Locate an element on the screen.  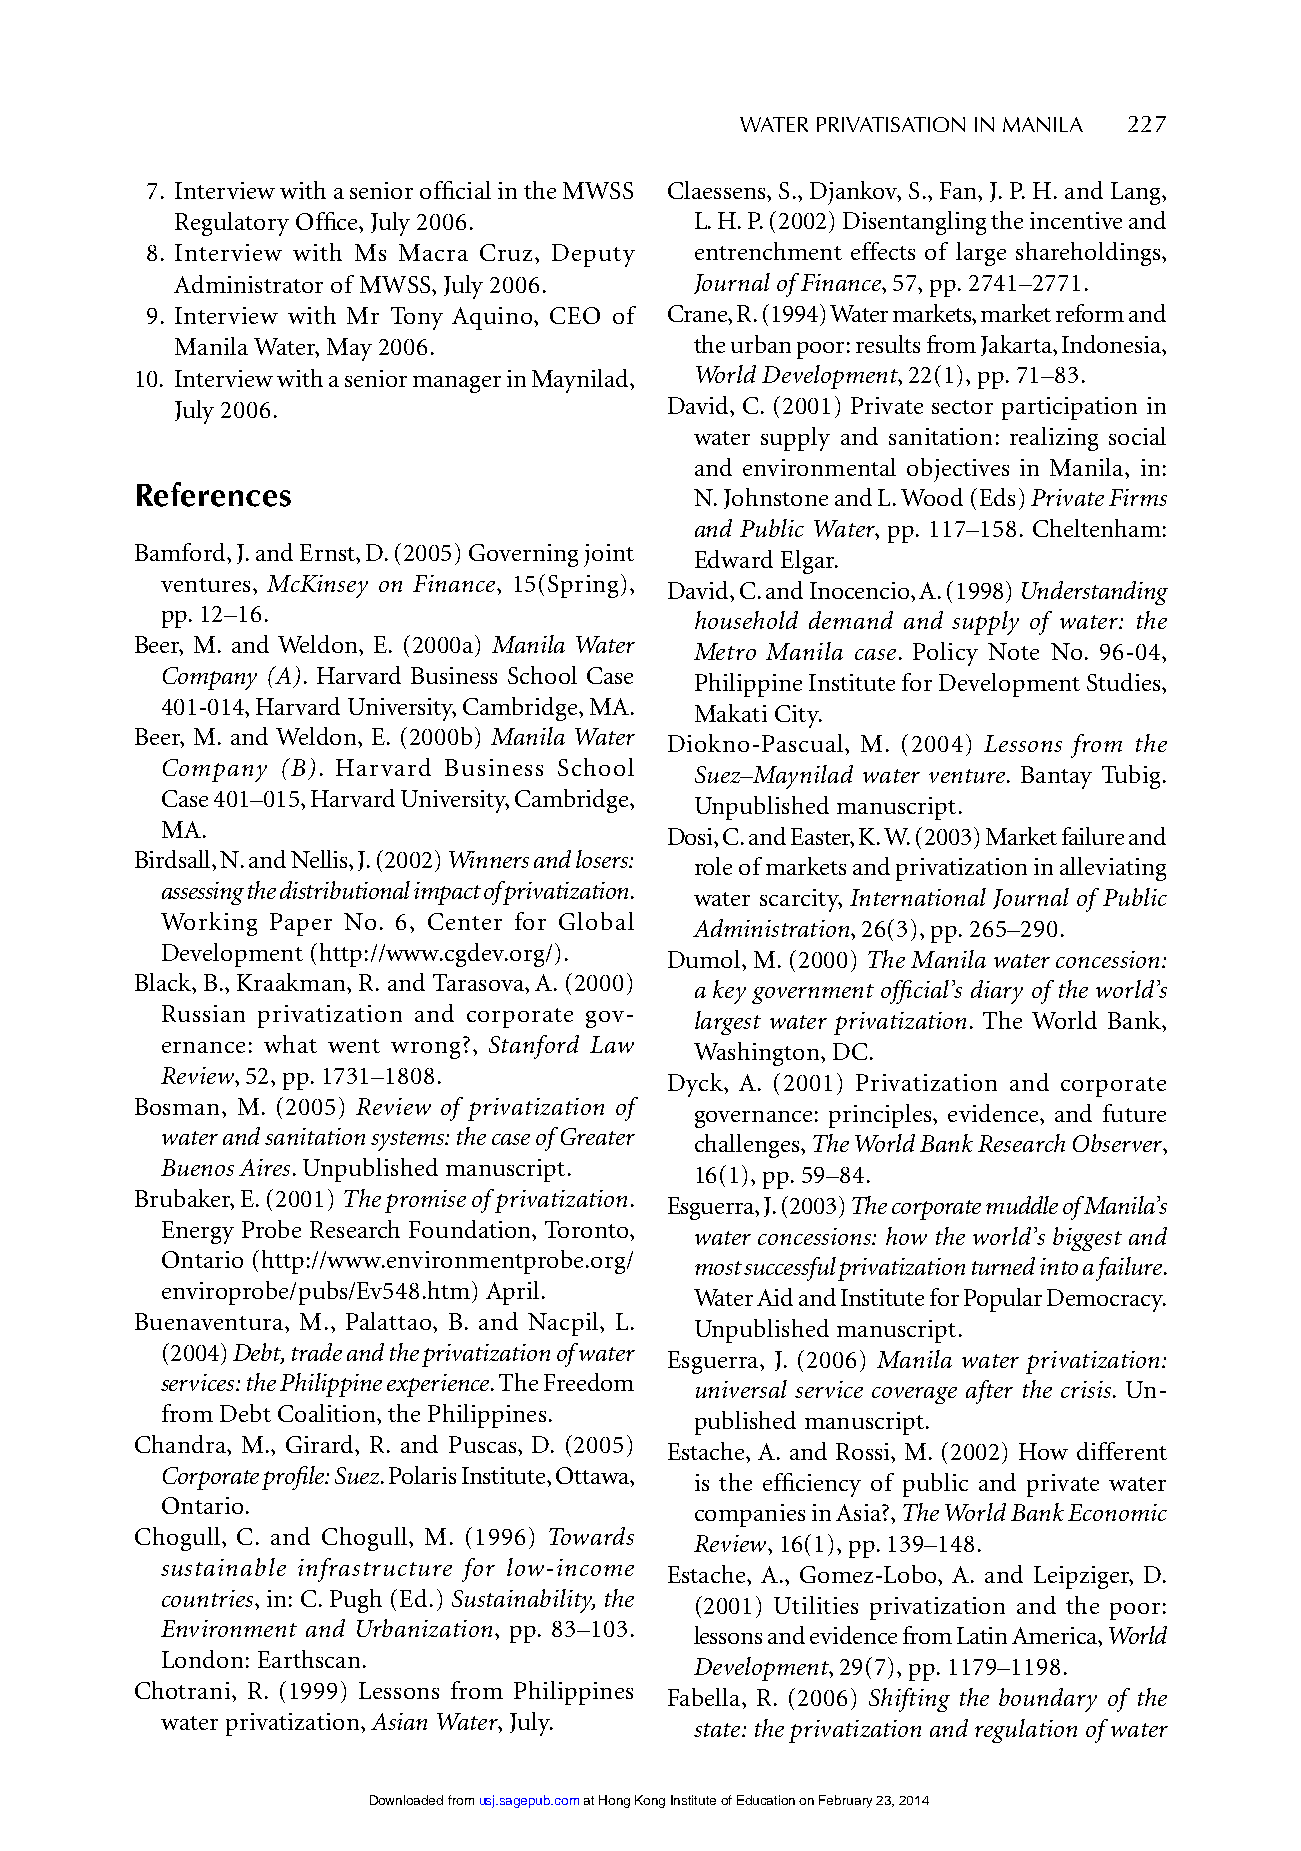
losers is located at coordinates (603, 859).
